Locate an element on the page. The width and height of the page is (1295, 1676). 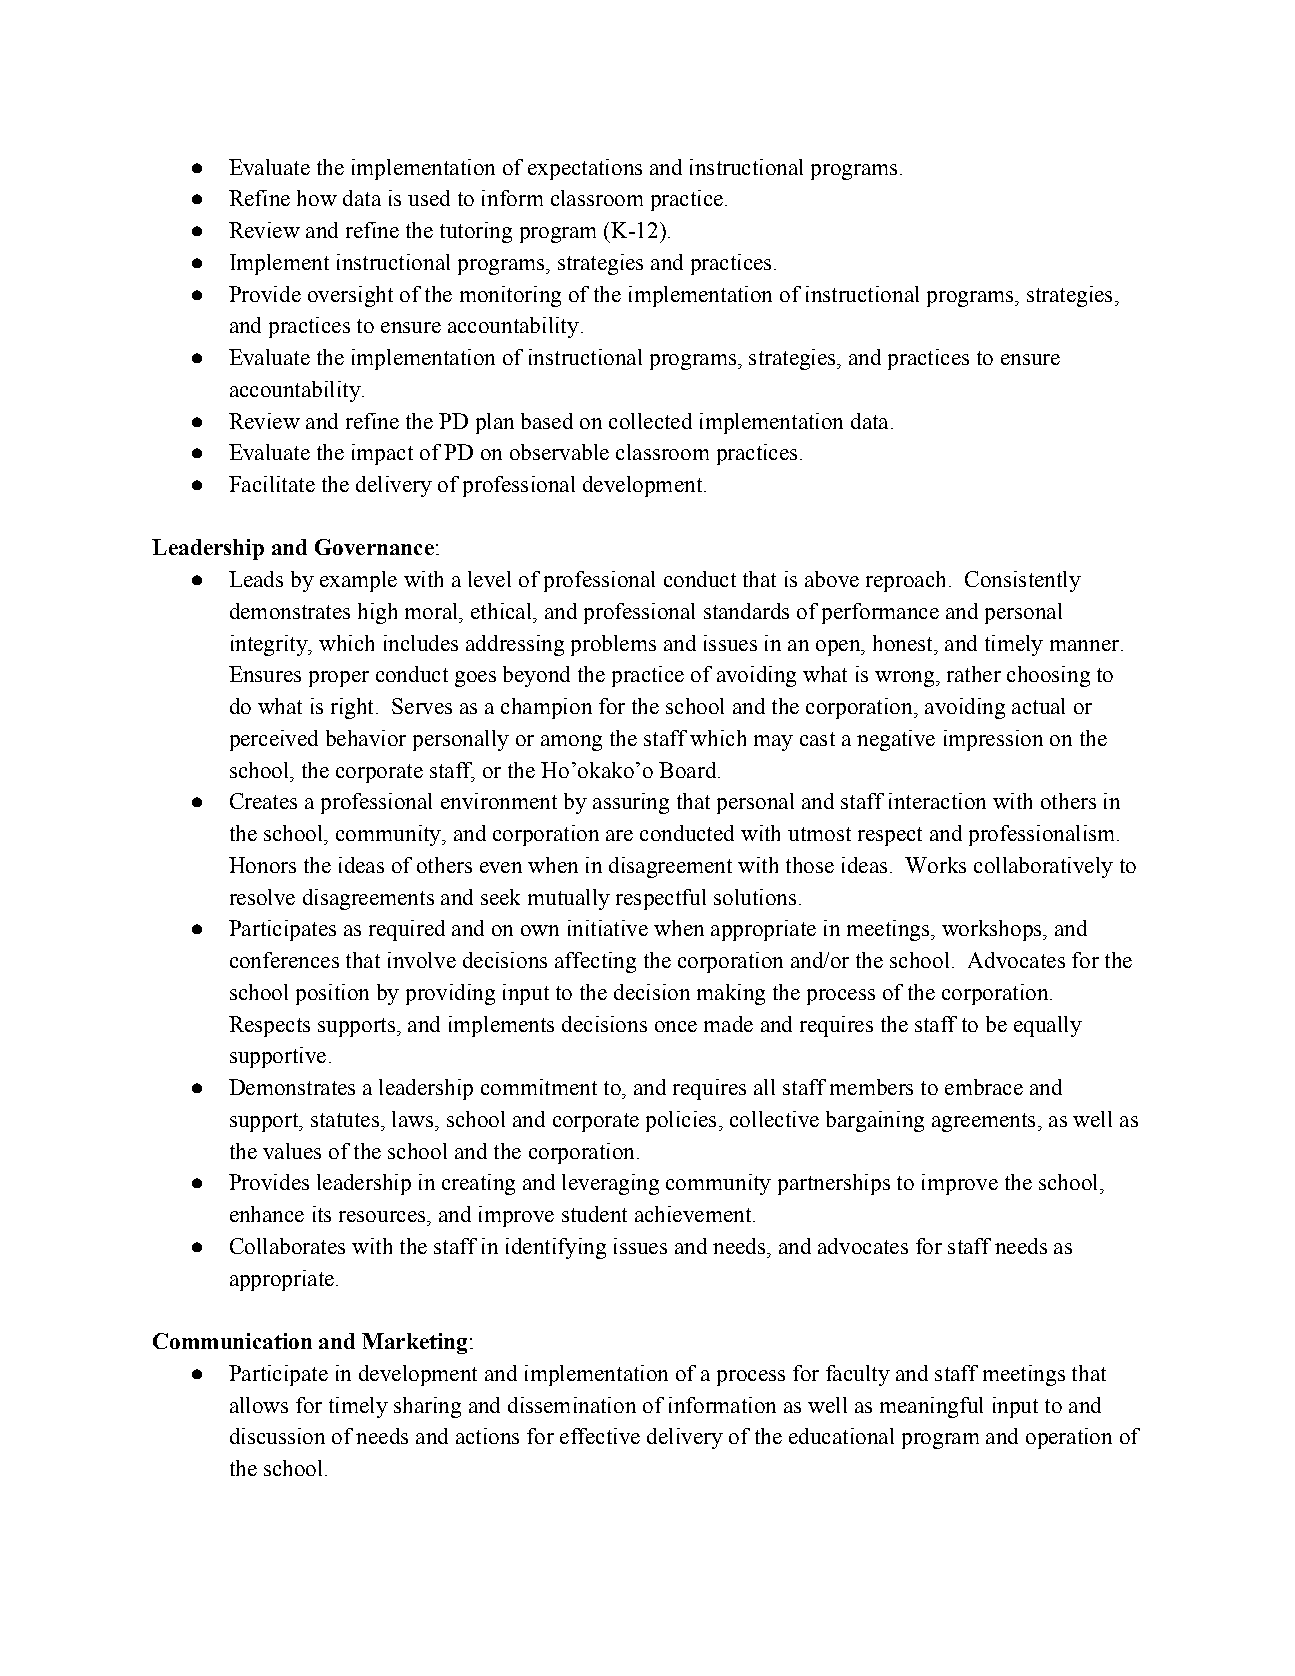
collected is located at coordinates (650, 421).
